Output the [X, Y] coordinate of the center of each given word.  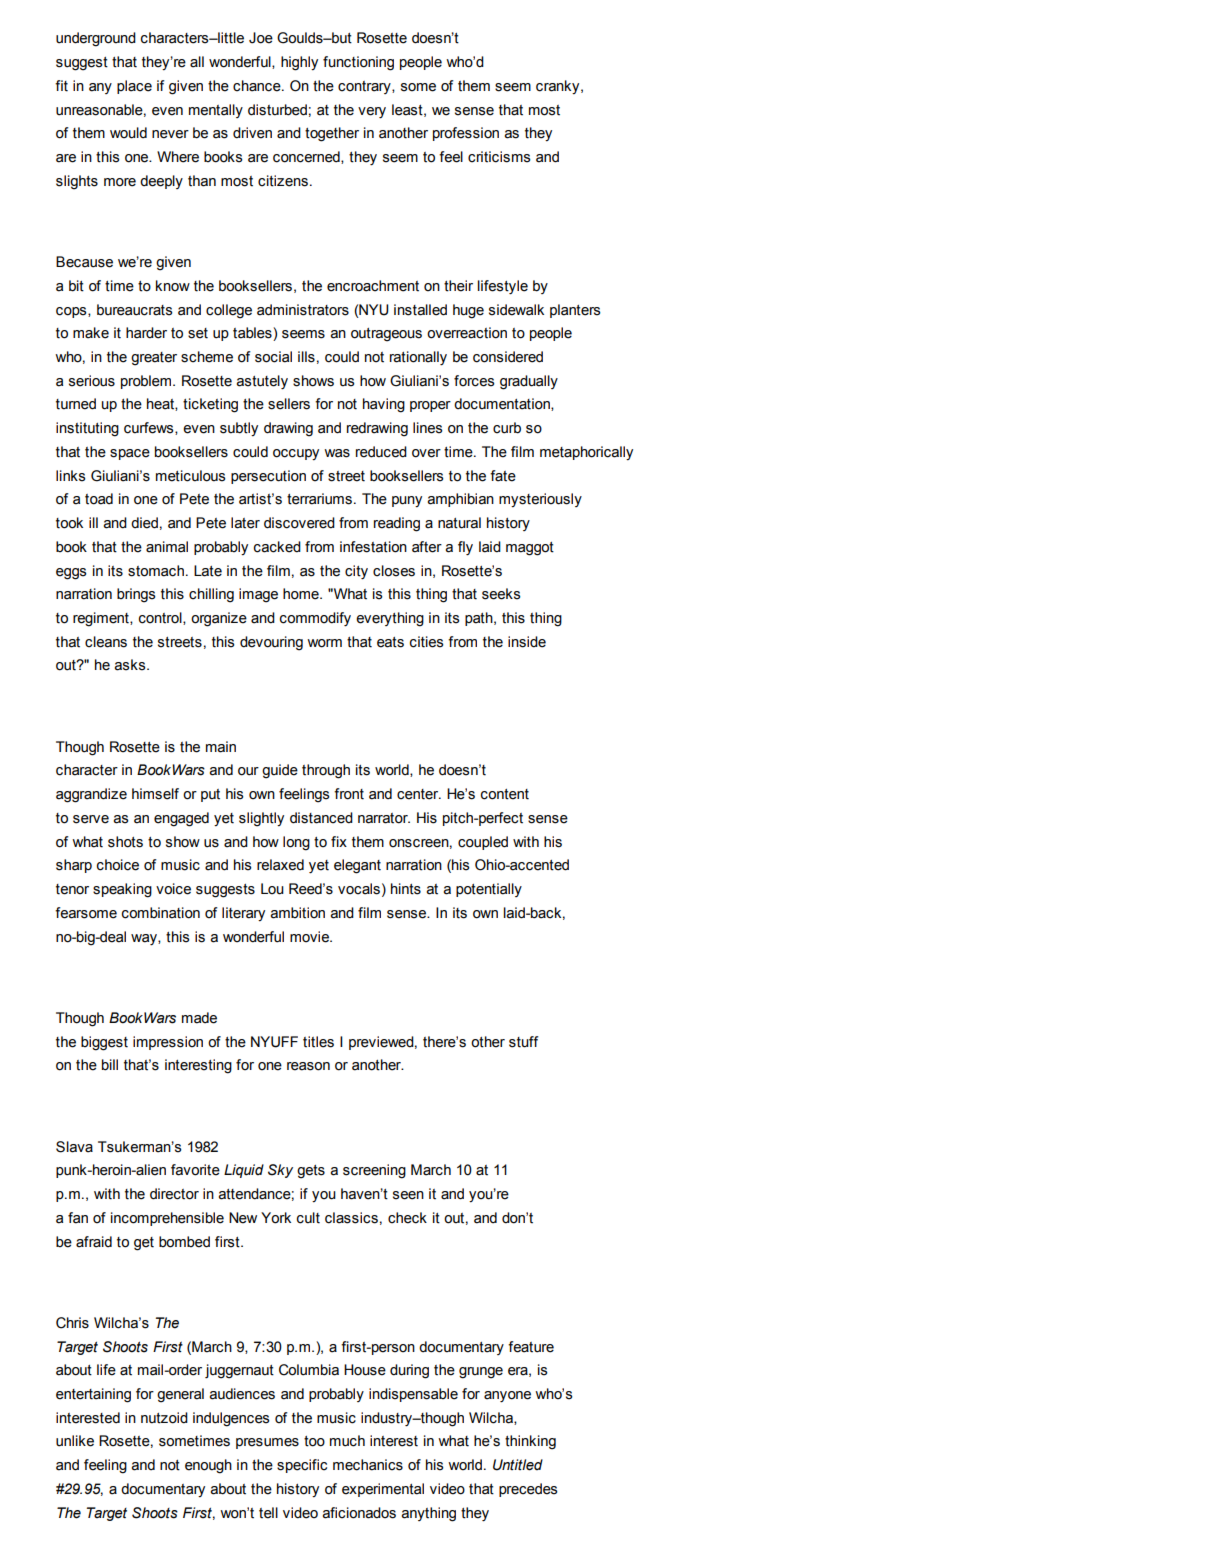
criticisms [499, 157]
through [326, 771]
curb [507, 428]
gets [311, 1172]
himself [155, 794]
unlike [75, 1441]
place [134, 87]
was [337, 453]
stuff [524, 1042]
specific [302, 1466]
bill [110, 1065]
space [130, 454]
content [505, 794]
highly [299, 63]
